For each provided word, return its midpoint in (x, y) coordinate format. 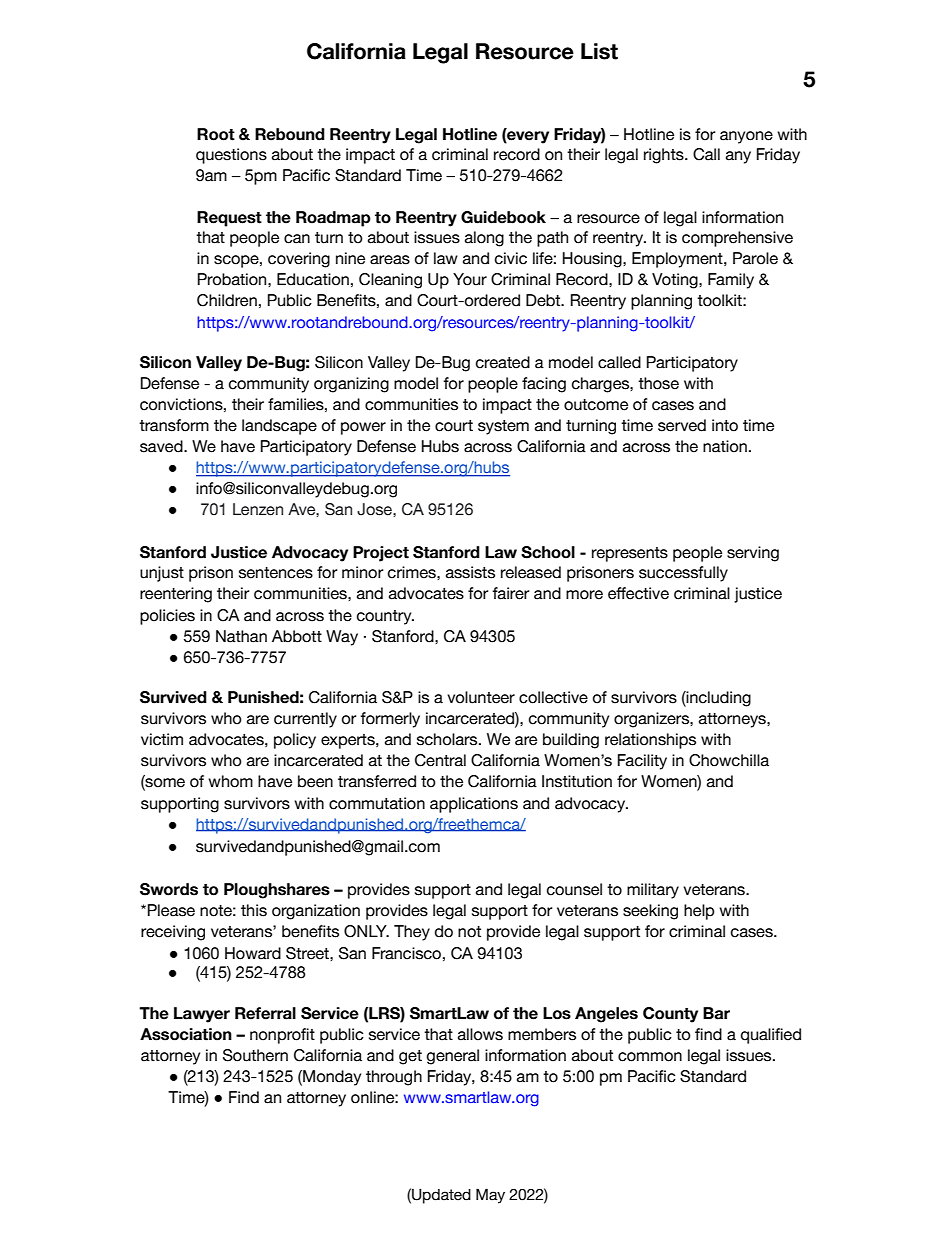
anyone (746, 137)
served (682, 425)
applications (474, 805)
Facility (642, 762)
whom (230, 781)
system (503, 427)
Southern (255, 1055)
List (599, 51)
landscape (279, 427)
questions (231, 156)
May (490, 1196)
